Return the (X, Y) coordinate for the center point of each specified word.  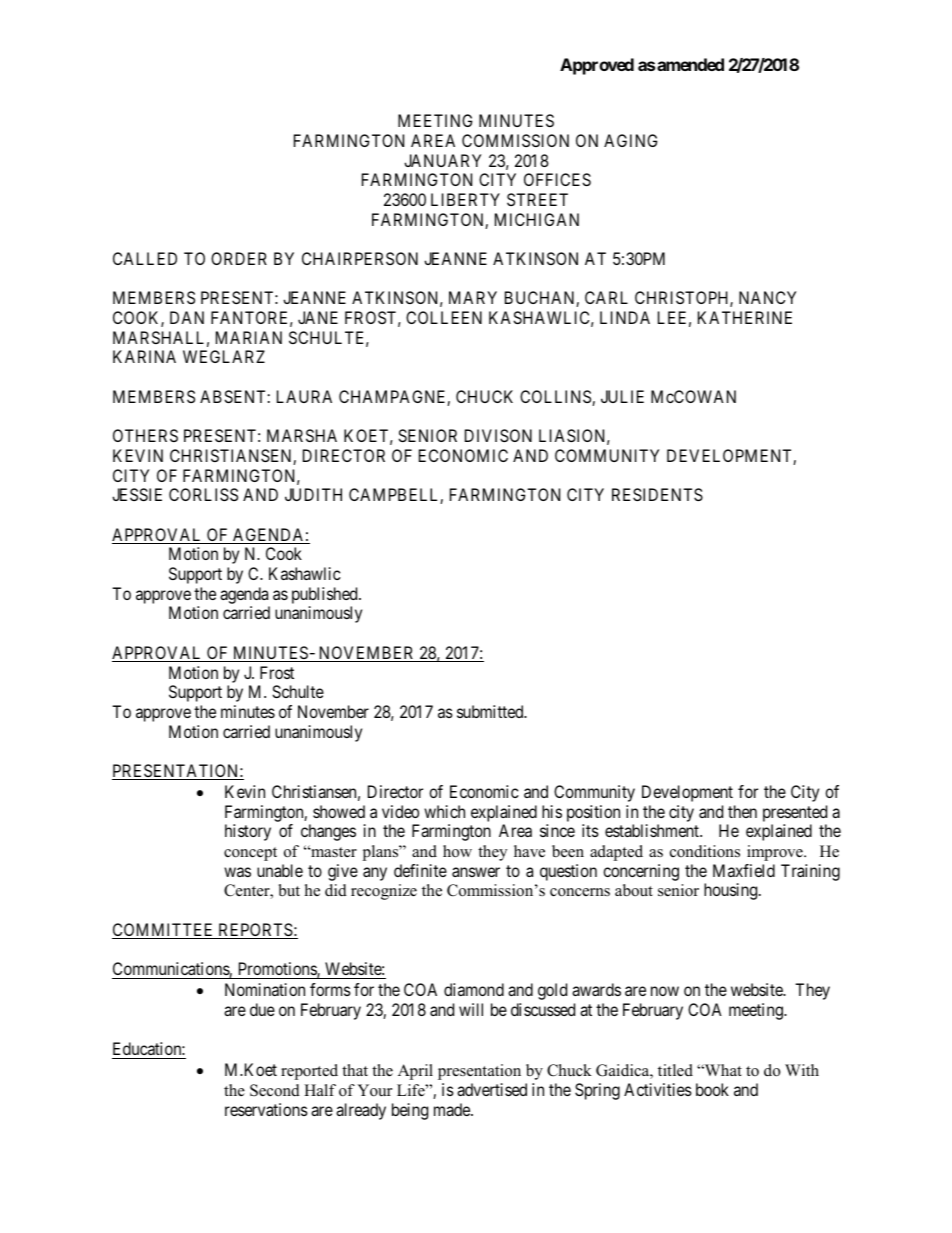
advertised (492, 1089)
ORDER (239, 258)
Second (275, 1090)
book (712, 1089)
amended (690, 64)
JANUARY (442, 160)
